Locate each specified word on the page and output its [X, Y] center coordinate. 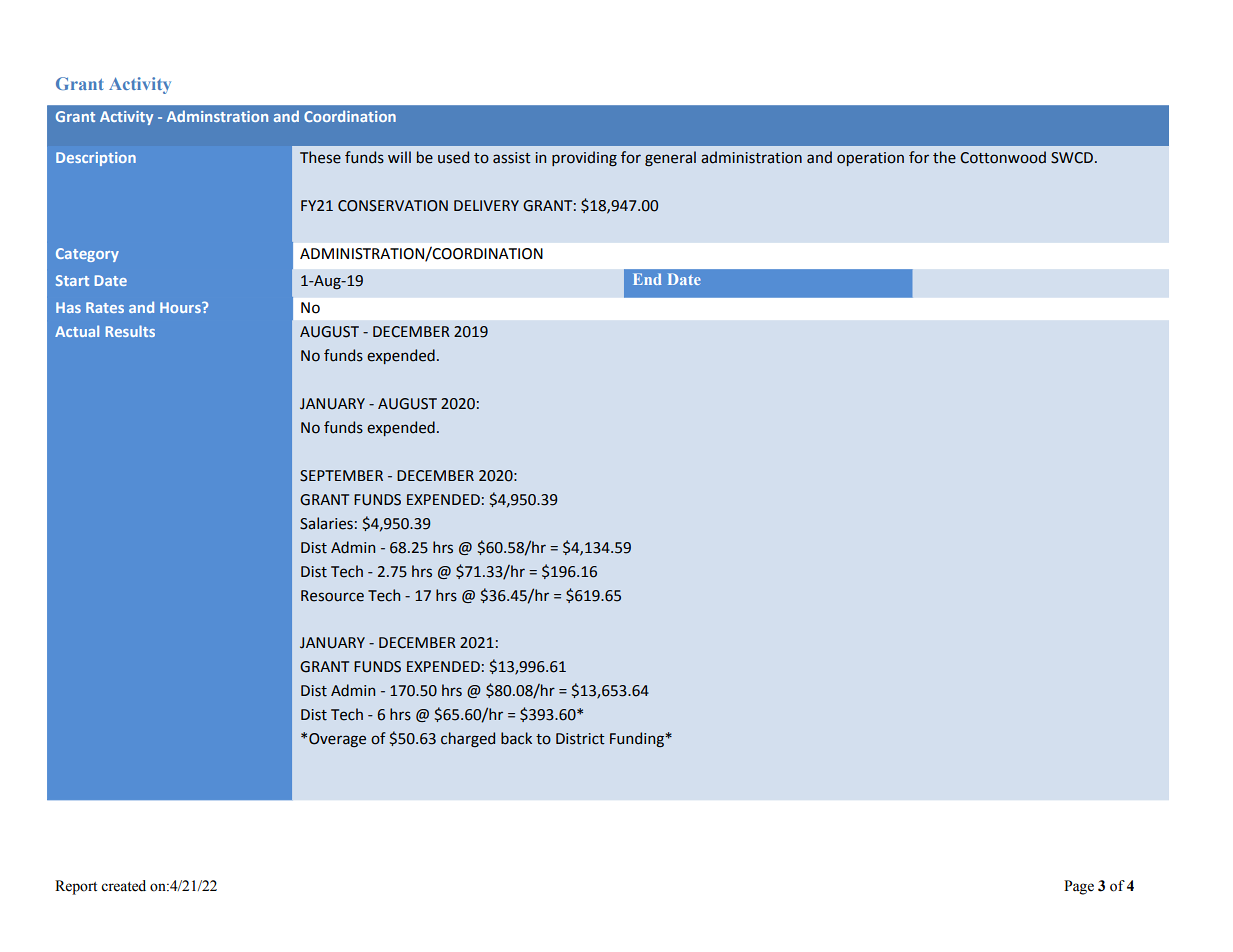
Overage [337, 740]
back [516, 738]
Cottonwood [1003, 157]
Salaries [326, 523]
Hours [181, 307]
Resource [332, 596]
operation [870, 159]
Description [96, 159]
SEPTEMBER [341, 476]
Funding [638, 739]
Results [130, 331]
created [123, 886]
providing [584, 158]
